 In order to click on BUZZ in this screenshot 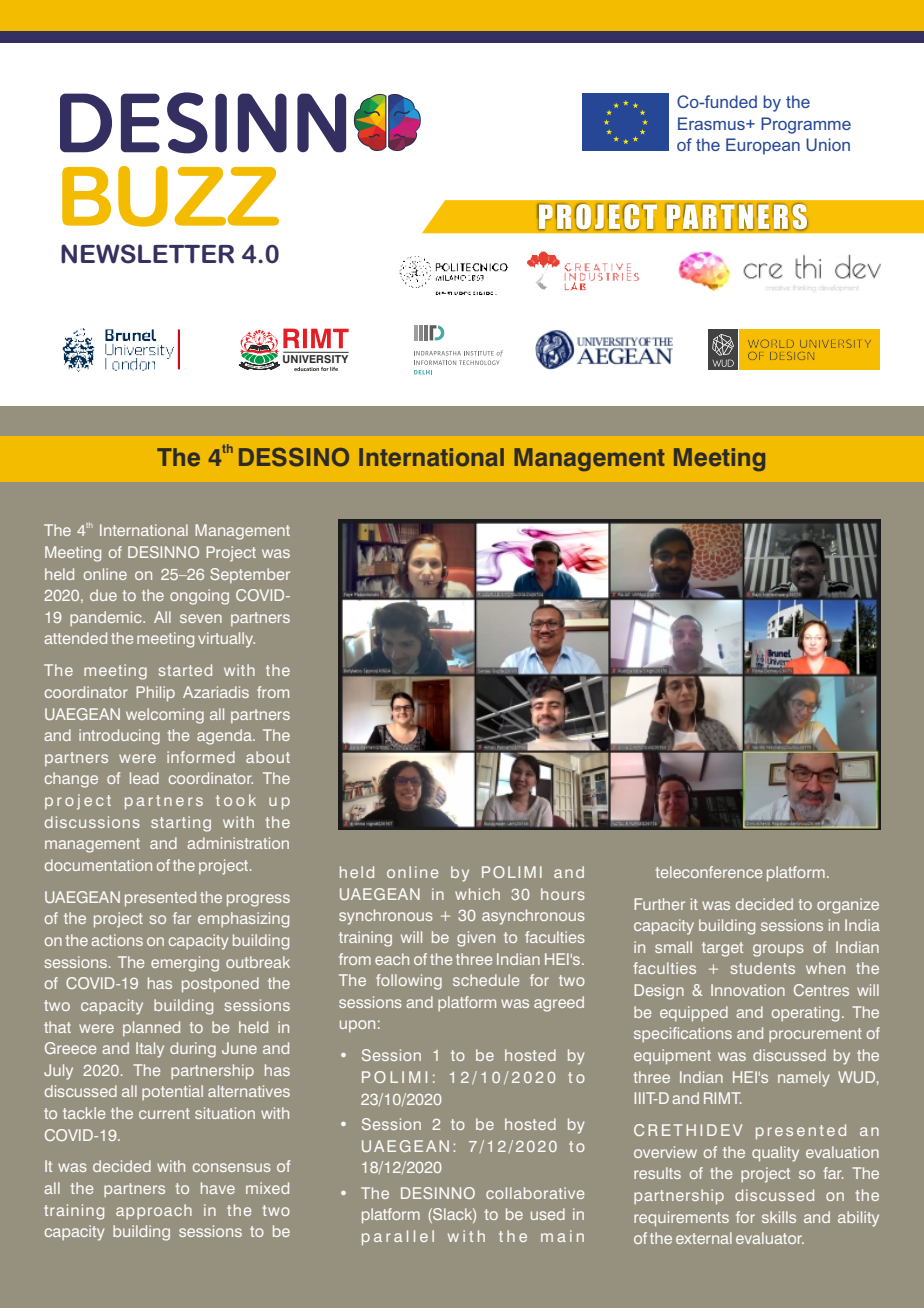, I will do `click(170, 196)`.
